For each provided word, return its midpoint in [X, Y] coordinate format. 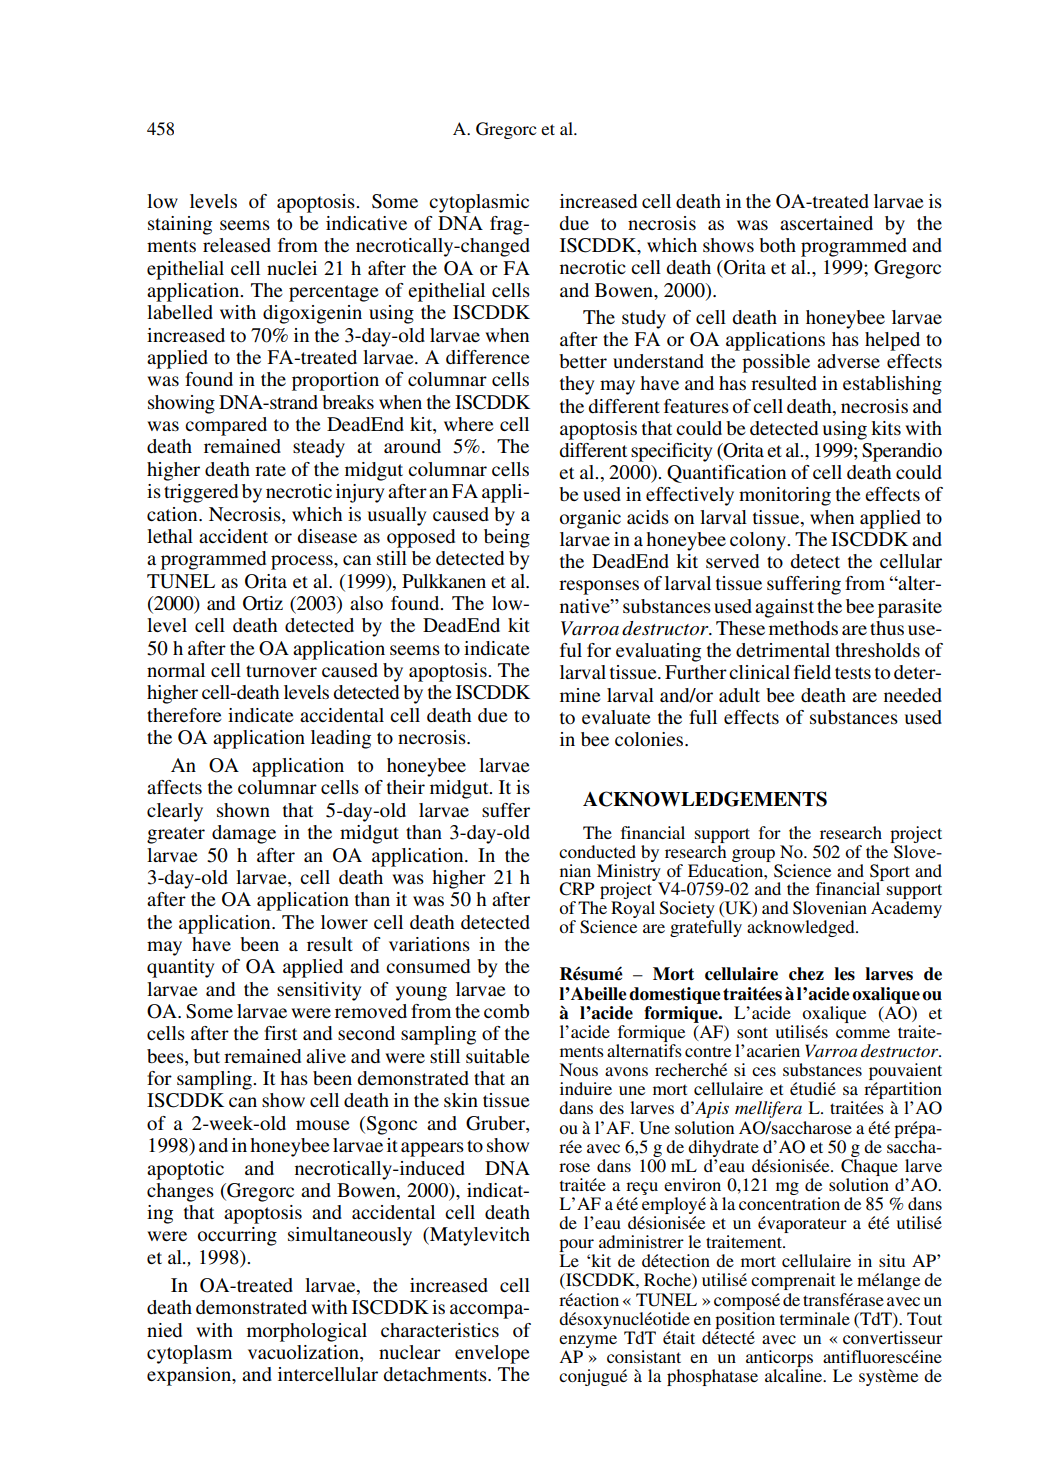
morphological [307, 1332]
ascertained [826, 223]
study [644, 319]
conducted [597, 851]
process [303, 562]
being [507, 538]
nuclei [292, 268]
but [206, 1056]
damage [244, 834]
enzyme [588, 1341]
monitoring [785, 496]
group [753, 855]
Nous [578, 1069]
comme [863, 1033]
